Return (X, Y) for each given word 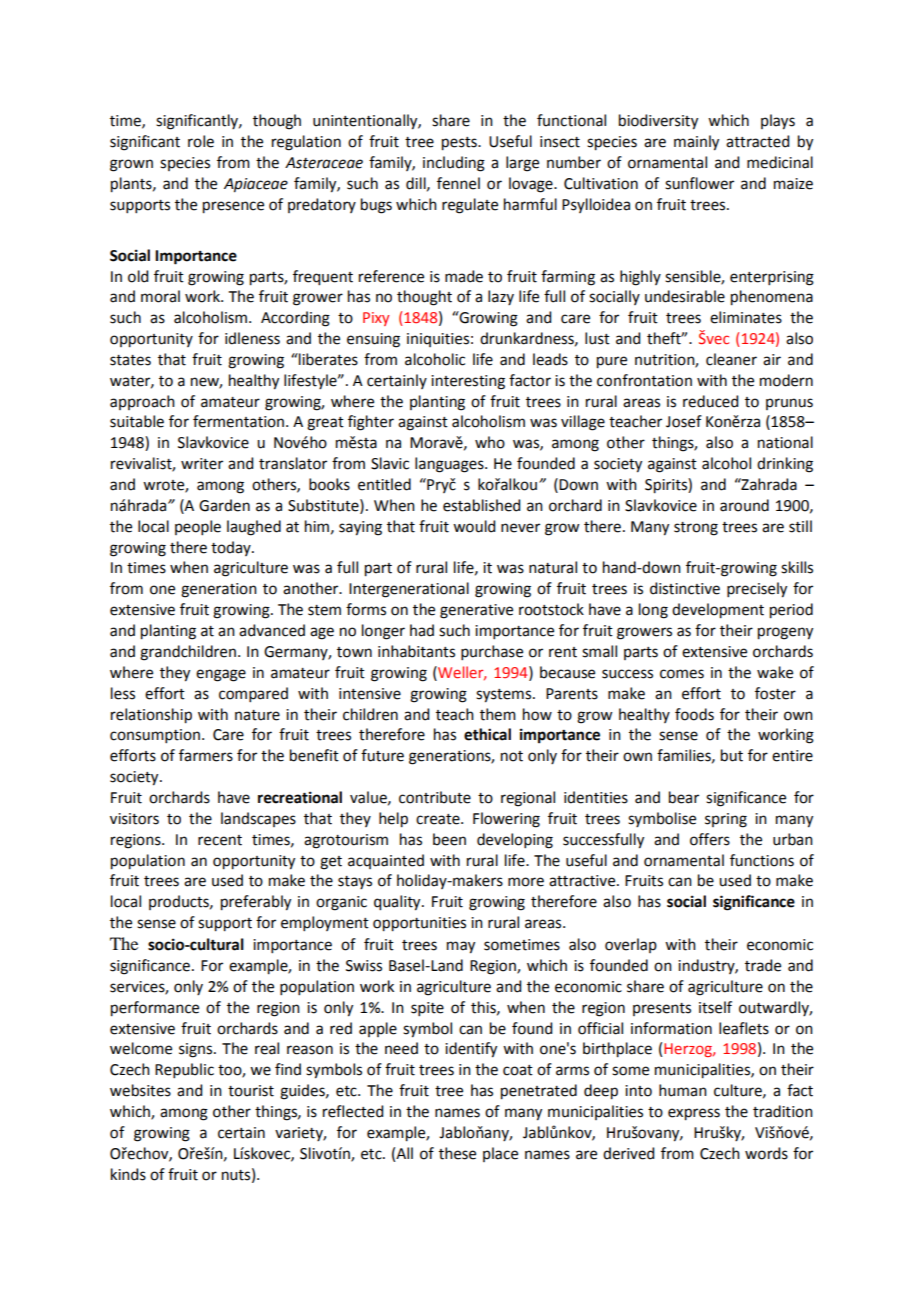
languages (450, 465)
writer (202, 464)
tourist (251, 1091)
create (439, 819)
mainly (696, 143)
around (744, 505)
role (201, 141)
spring (726, 820)
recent (220, 840)
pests (460, 144)
